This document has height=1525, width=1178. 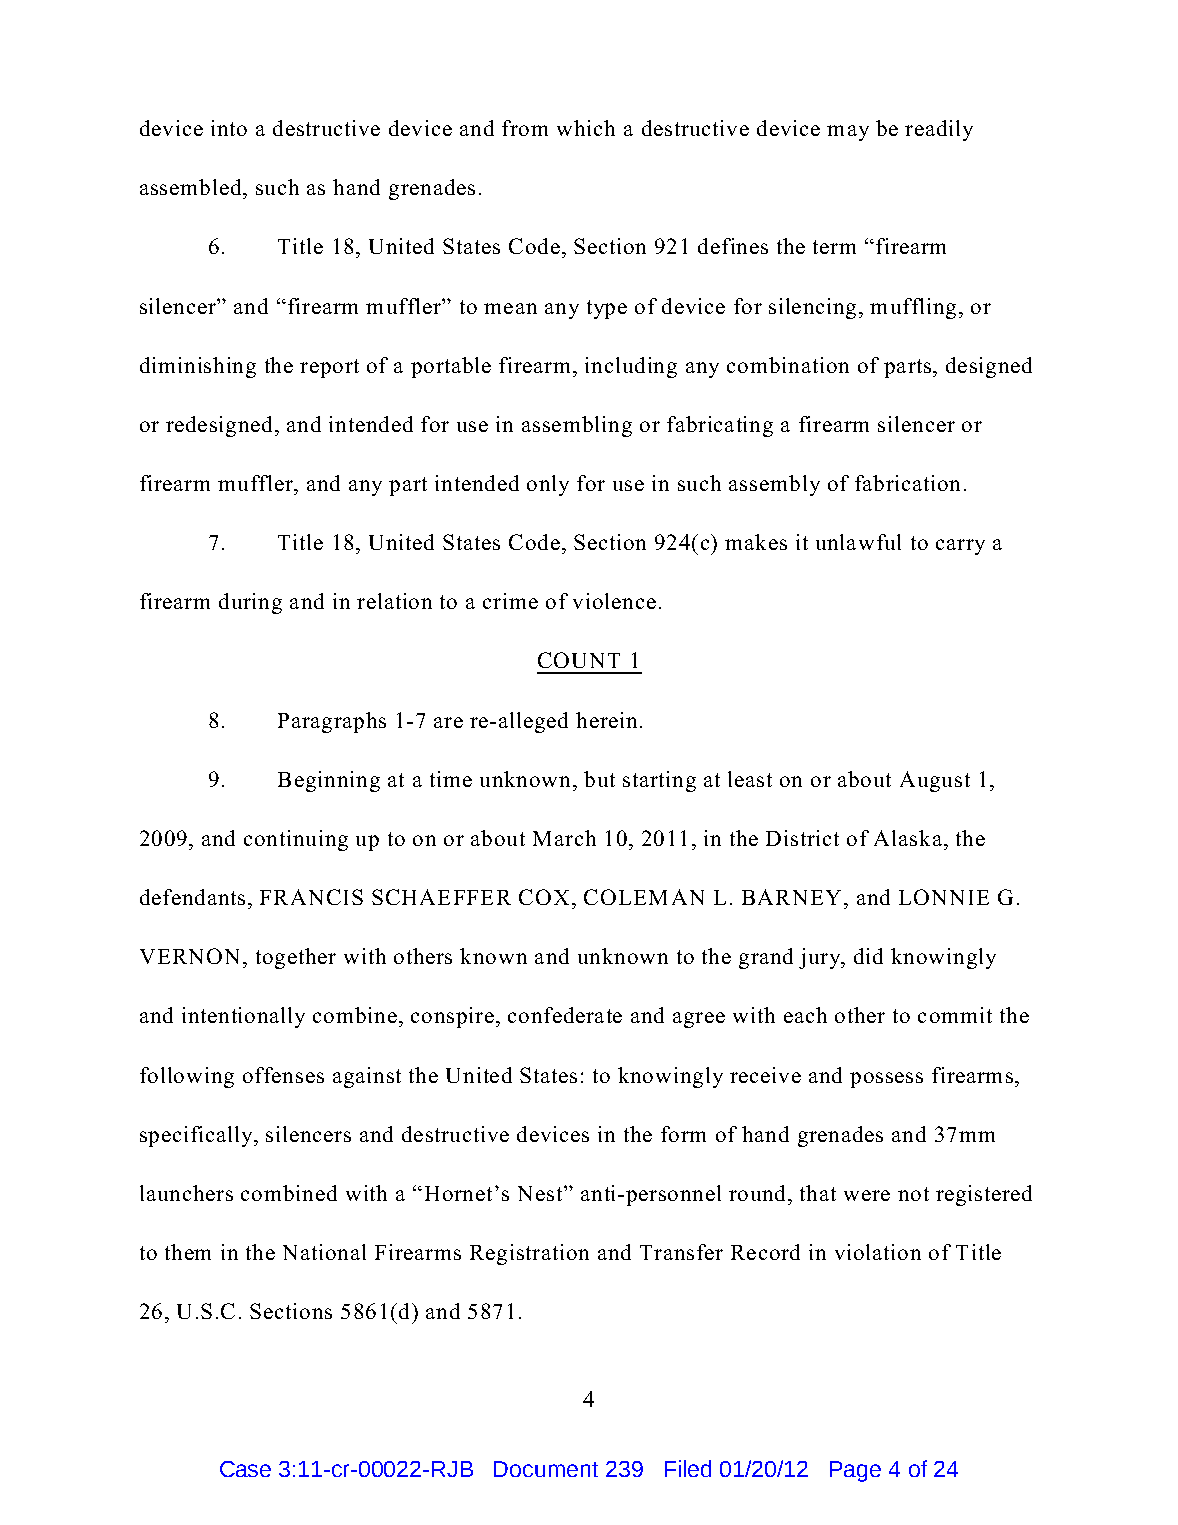 I want to click on may, so click(x=848, y=133).
